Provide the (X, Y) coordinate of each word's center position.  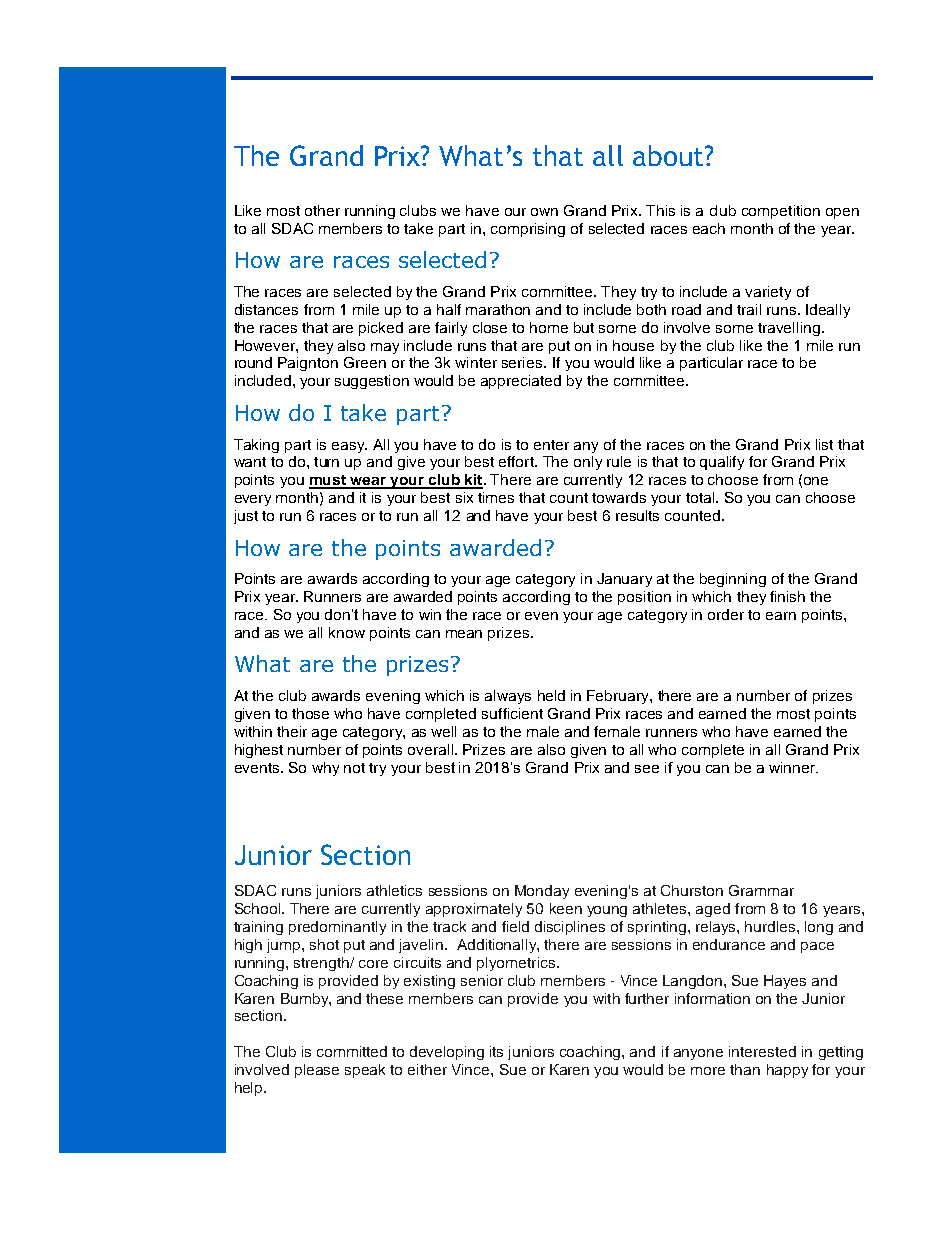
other (322, 210)
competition (781, 212)
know (347, 632)
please (317, 1071)
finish (787, 596)
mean (464, 634)
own (544, 212)
